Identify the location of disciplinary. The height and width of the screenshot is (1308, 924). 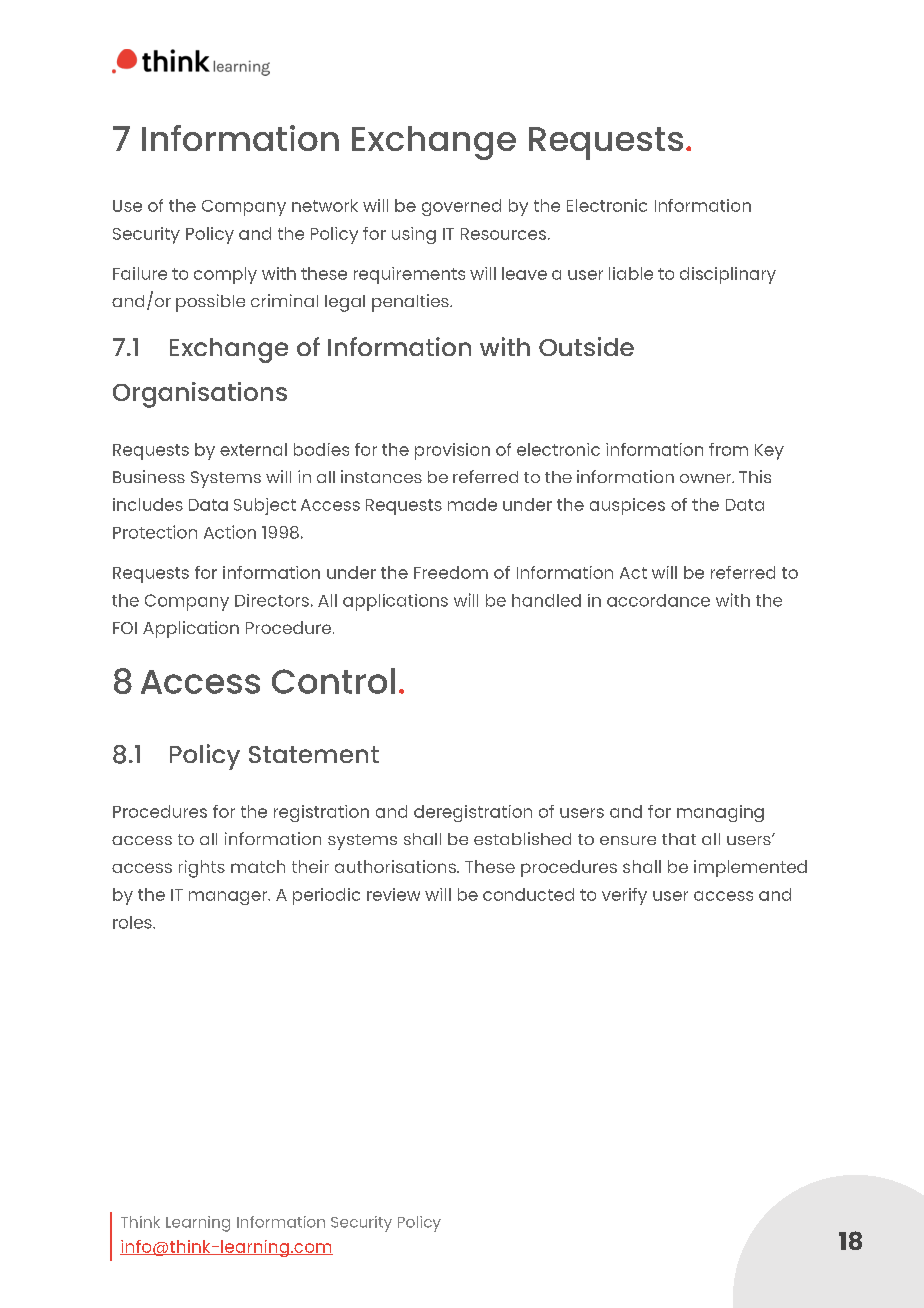
(728, 275).
